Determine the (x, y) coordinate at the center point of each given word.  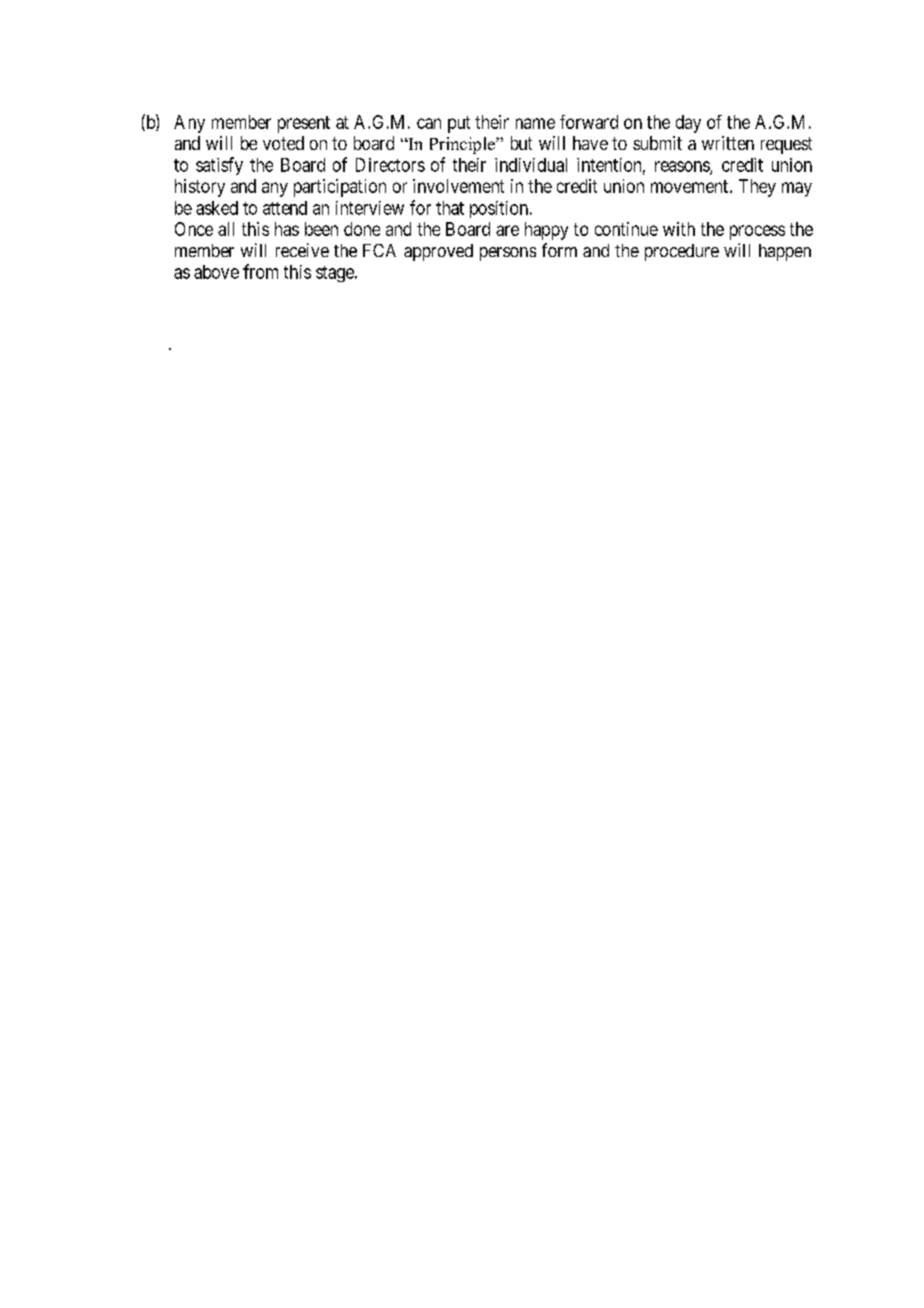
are (507, 230)
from (260, 271)
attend (285, 208)
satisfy (219, 166)
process (757, 232)
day (688, 124)
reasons (683, 167)
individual (531, 165)
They (757, 188)
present (304, 124)
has (287, 229)
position (499, 209)
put (459, 124)
